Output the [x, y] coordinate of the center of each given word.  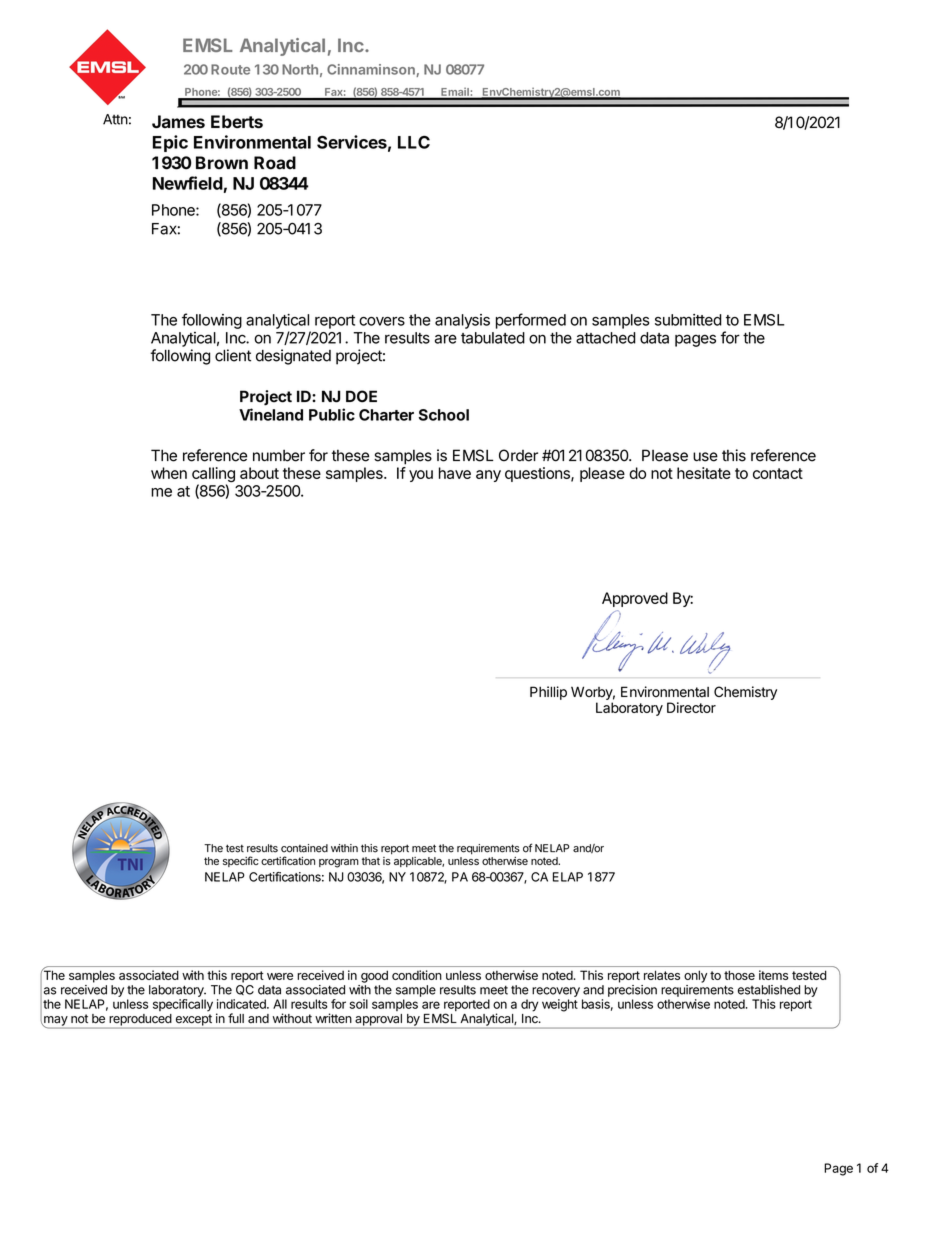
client [233, 355]
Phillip [548, 693]
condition [417, 975]
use [705, 457]
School [444, 415]
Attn [115, 119]
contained [304, 848]
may [55, 1022]
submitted [688, 320]
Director [691, 707]
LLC [414, 142]
